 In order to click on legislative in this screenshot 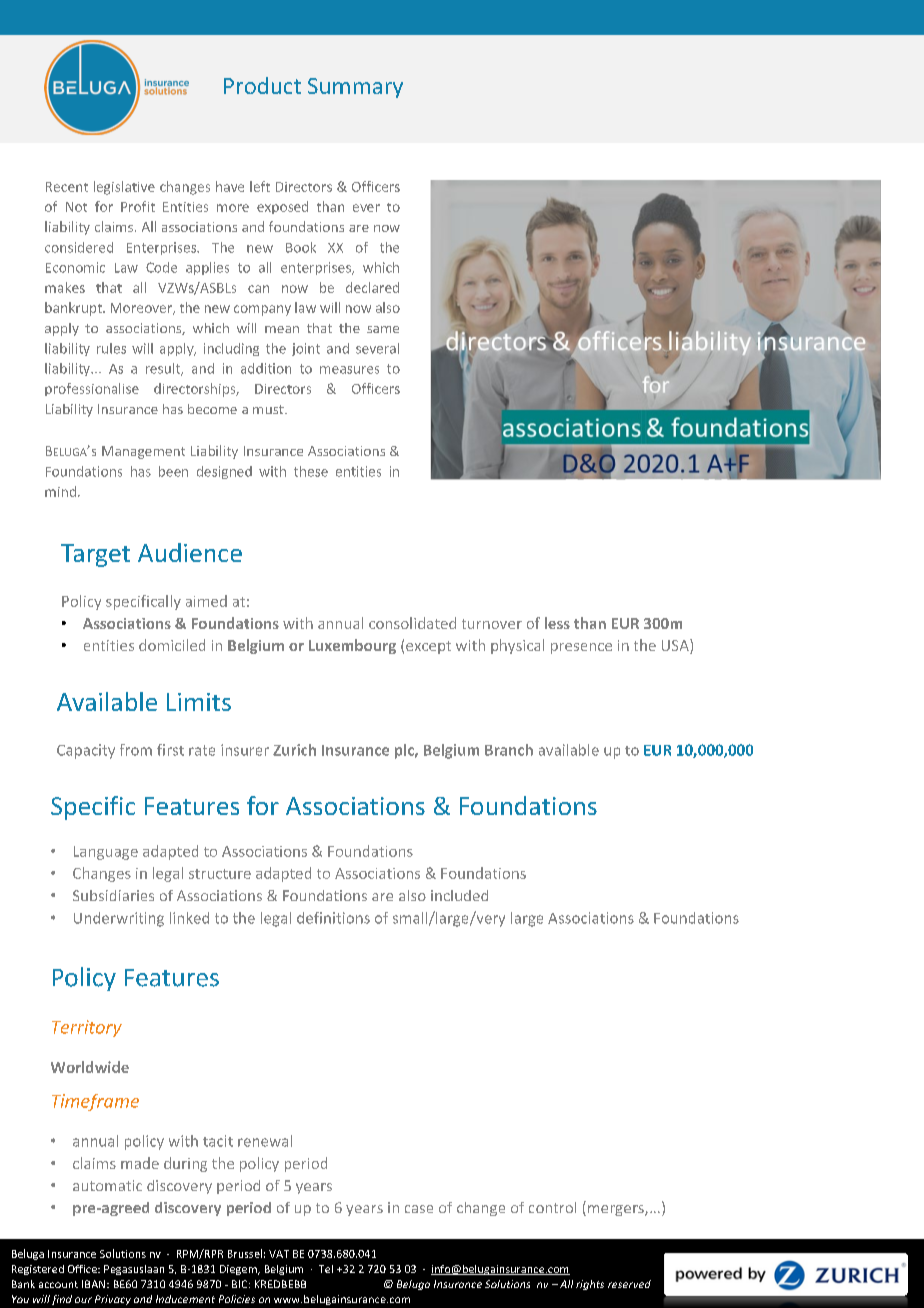, I will do `click(124, 188)`.
